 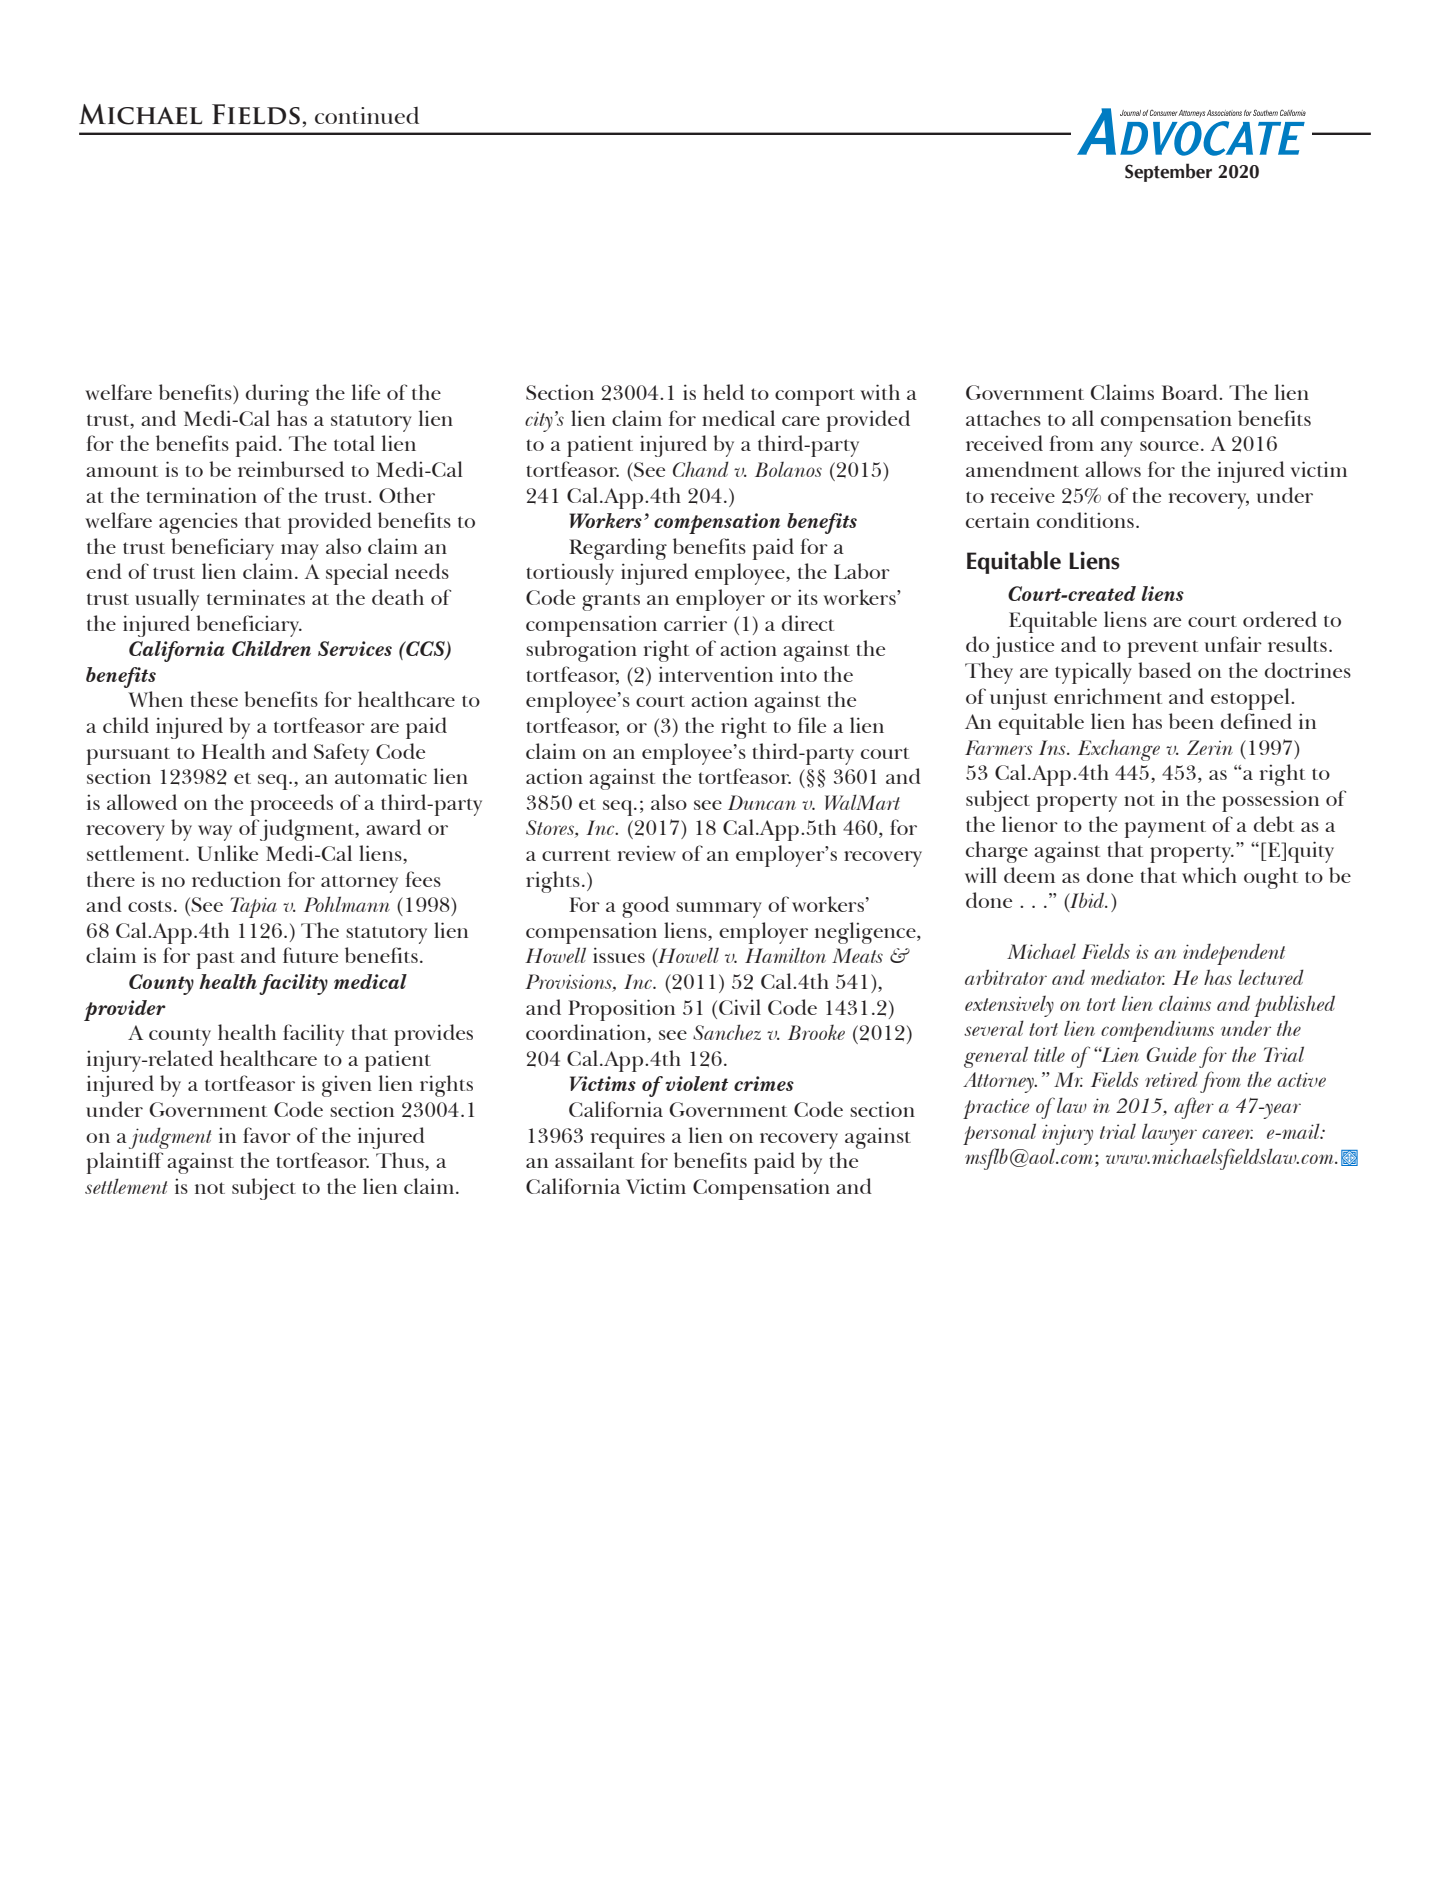 I want to click on favor, so click(x=267, y=1135).
